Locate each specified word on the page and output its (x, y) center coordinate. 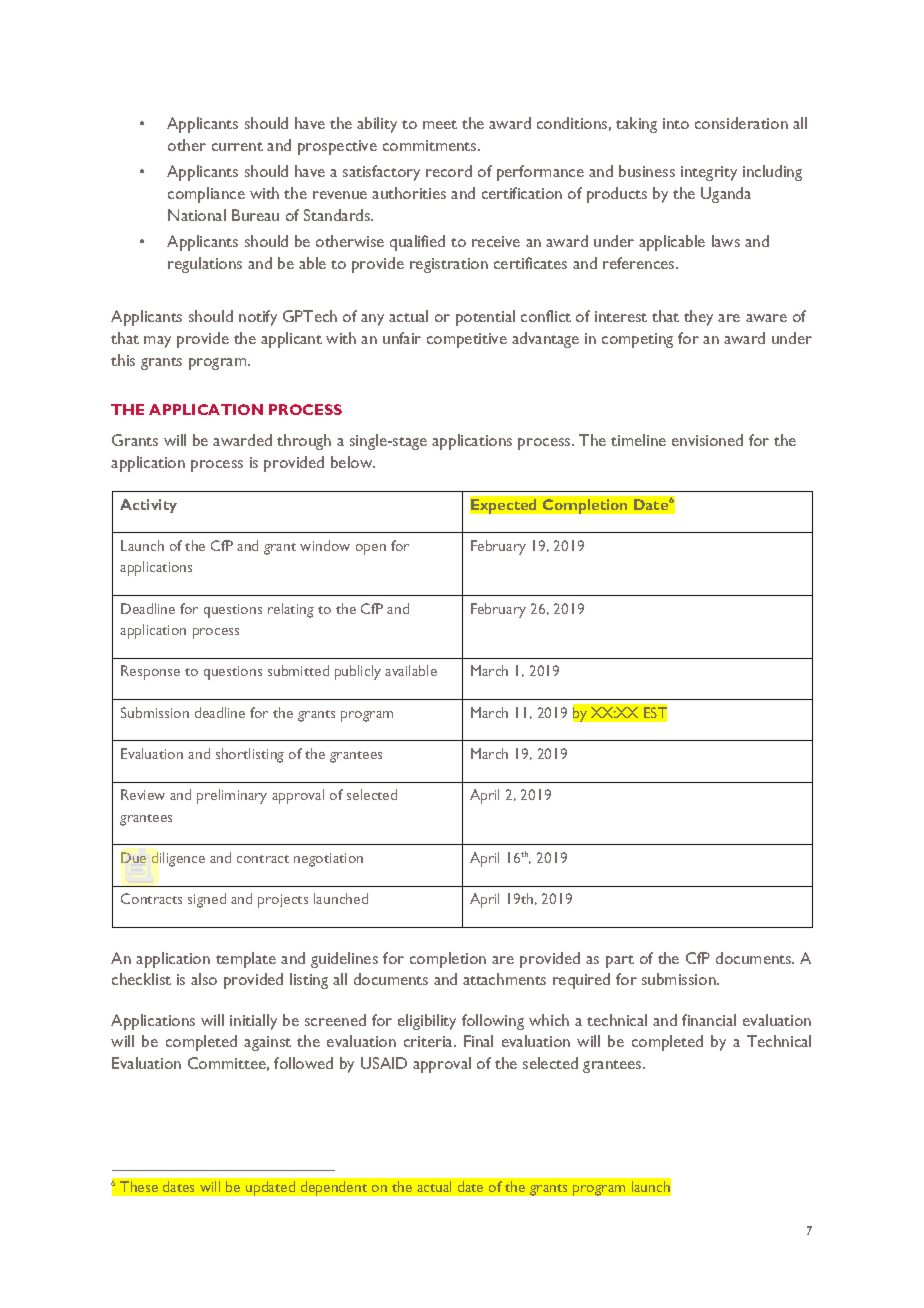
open (371, 549)
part (620, 961)
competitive (467, 340)
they (698, 318)
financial (709, 1020)
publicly (358, 672)
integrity (709, 173)
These (139, 1186)
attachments (504, 979)
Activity (148, 506)
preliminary (232, 796)
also (204, 979)
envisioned (707, 440)
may (157, 342)
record (449, 171)
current (237, 146)
